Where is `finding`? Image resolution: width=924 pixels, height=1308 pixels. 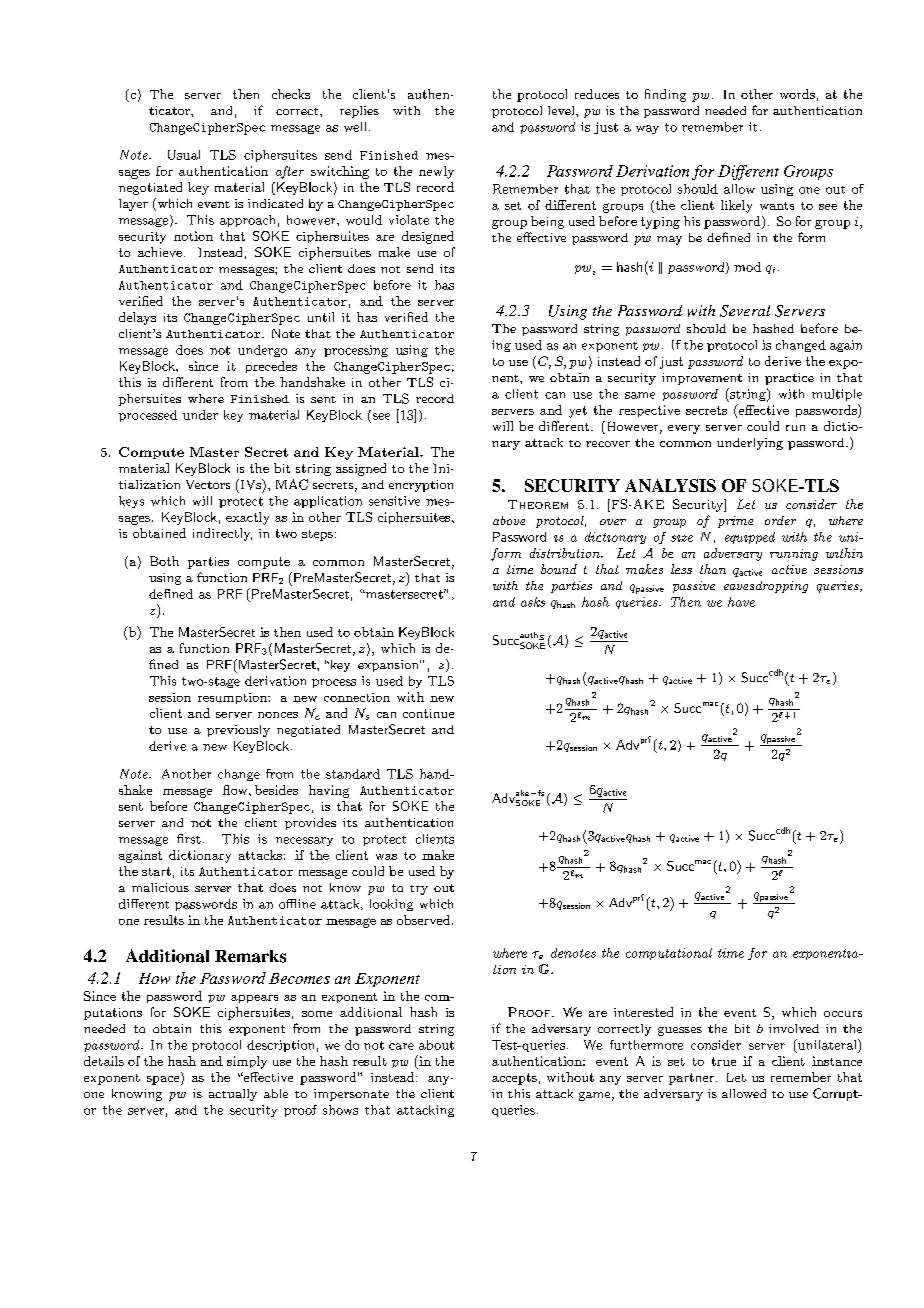 finding is located at coordinates (665, 95).
